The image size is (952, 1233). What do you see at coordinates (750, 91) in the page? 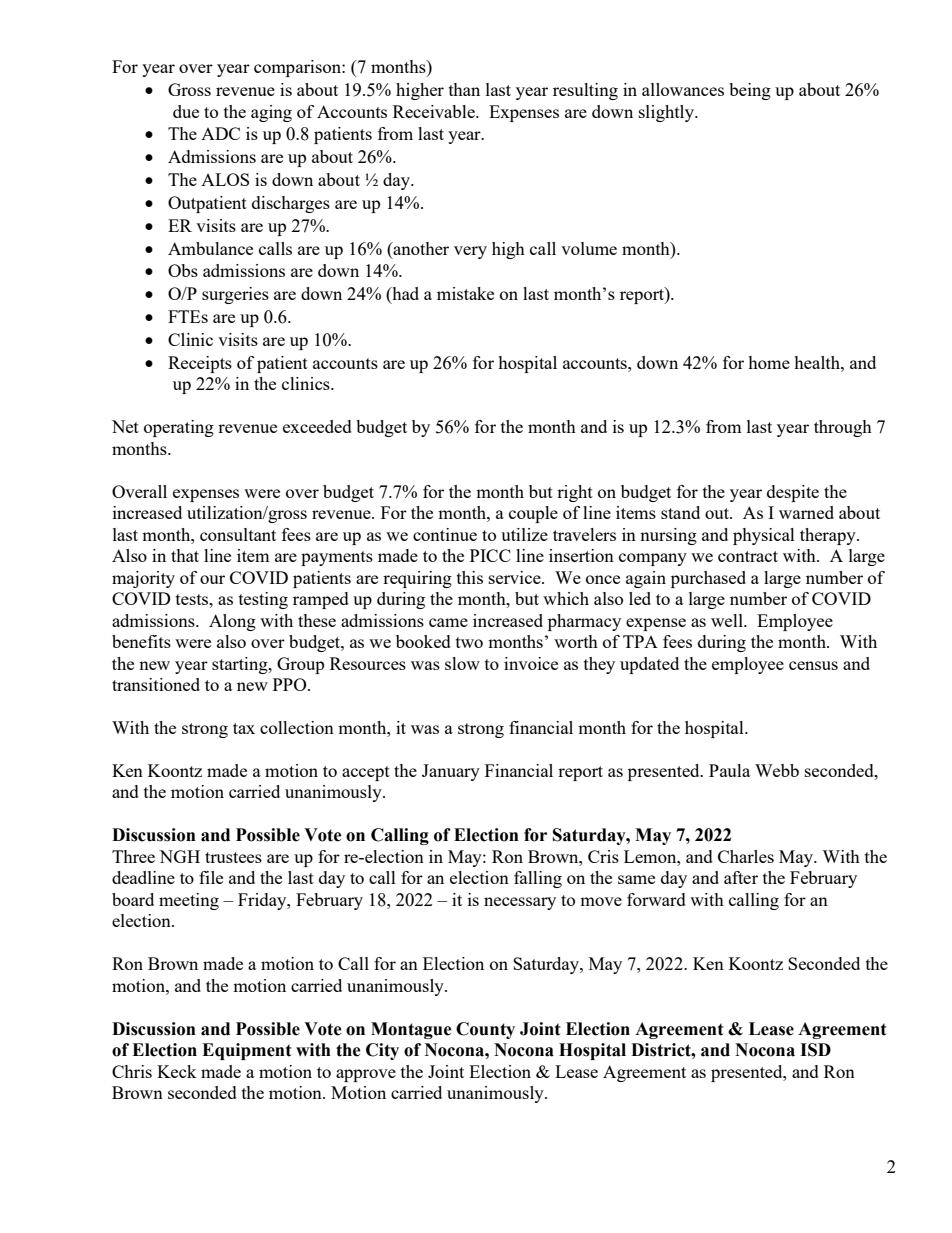
I see `being` at bounding box center [750, 91].
